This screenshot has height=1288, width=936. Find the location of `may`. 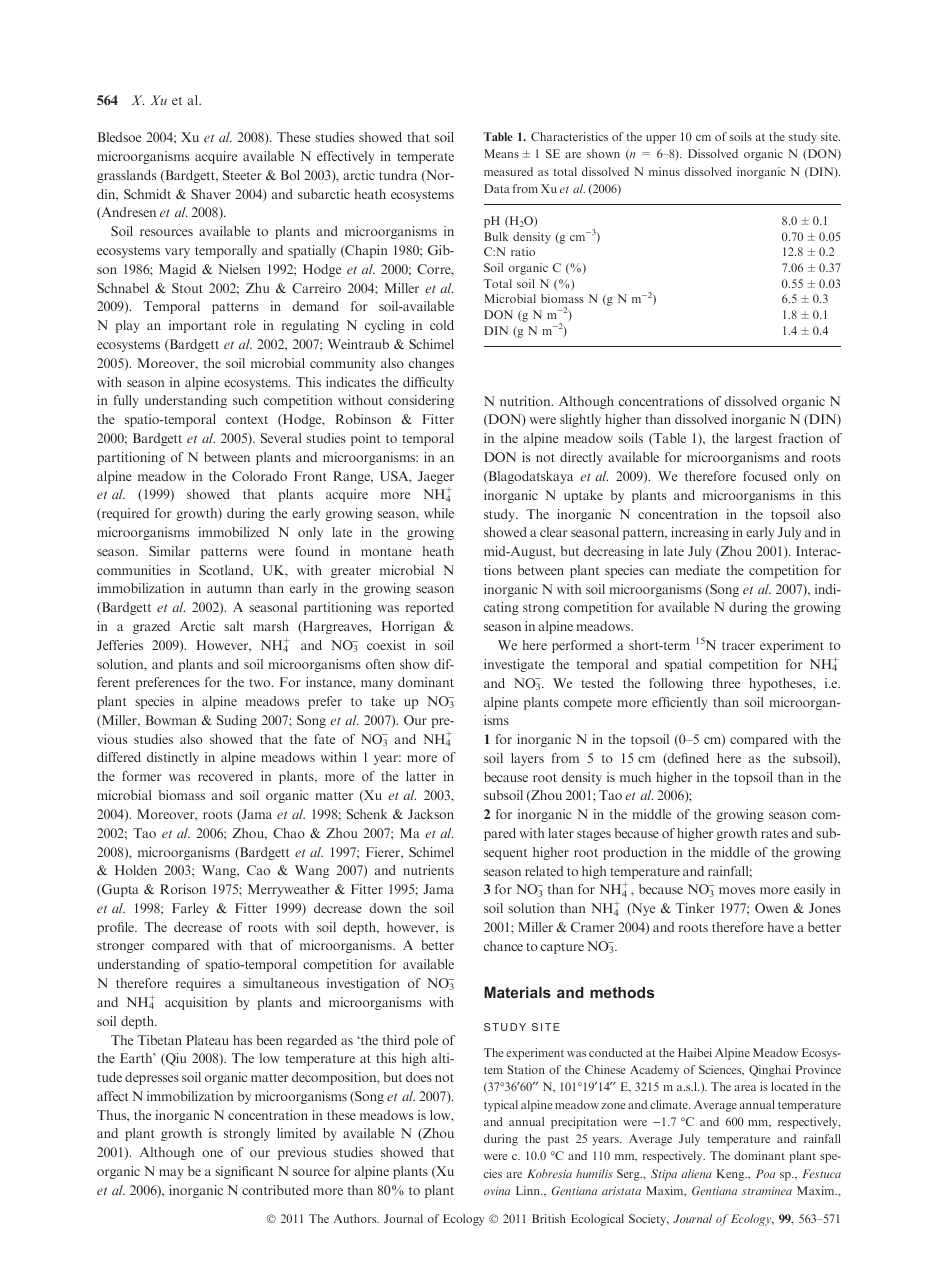

may is located at coordinates (171, 1174).
